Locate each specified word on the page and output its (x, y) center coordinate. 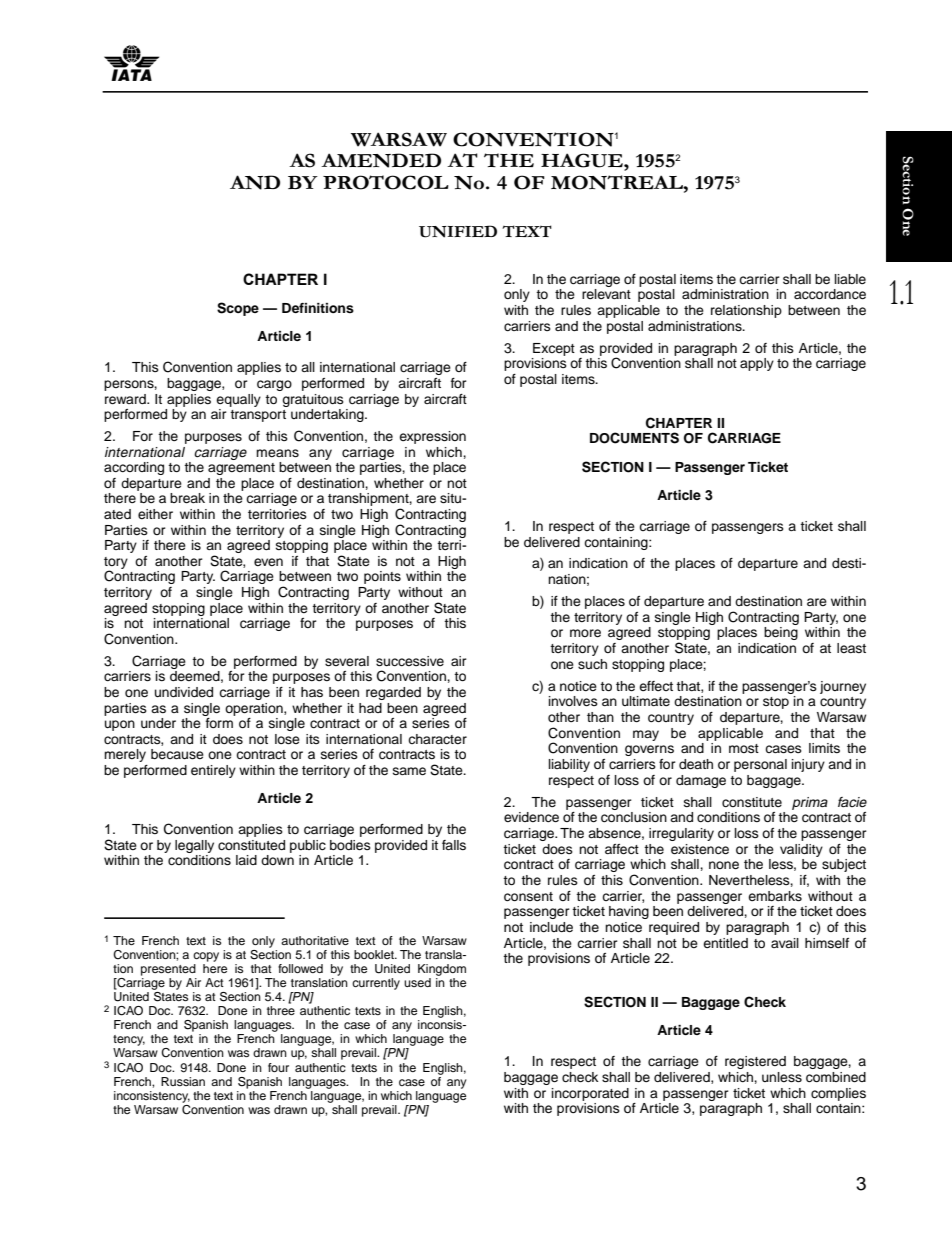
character (437, 739)
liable (850, 279)
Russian (183, 1081)
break (187, 498)
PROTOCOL (386, 182)
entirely (213, 771)
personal (760, 765)
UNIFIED (458, 231)
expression (432, 437)
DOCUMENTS (634, 438)
